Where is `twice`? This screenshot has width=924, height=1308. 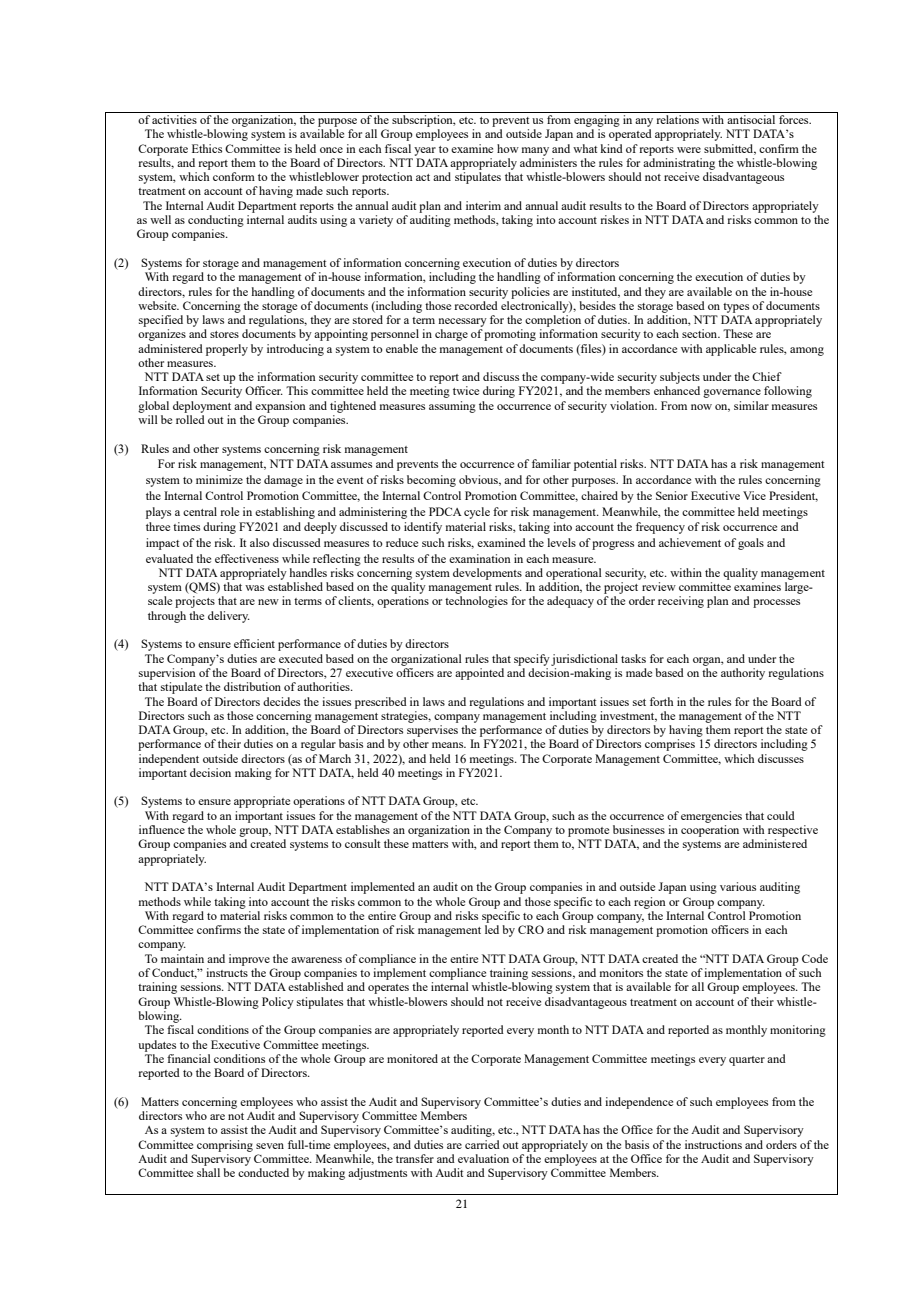 twice is located at coordinates (466, 390).
